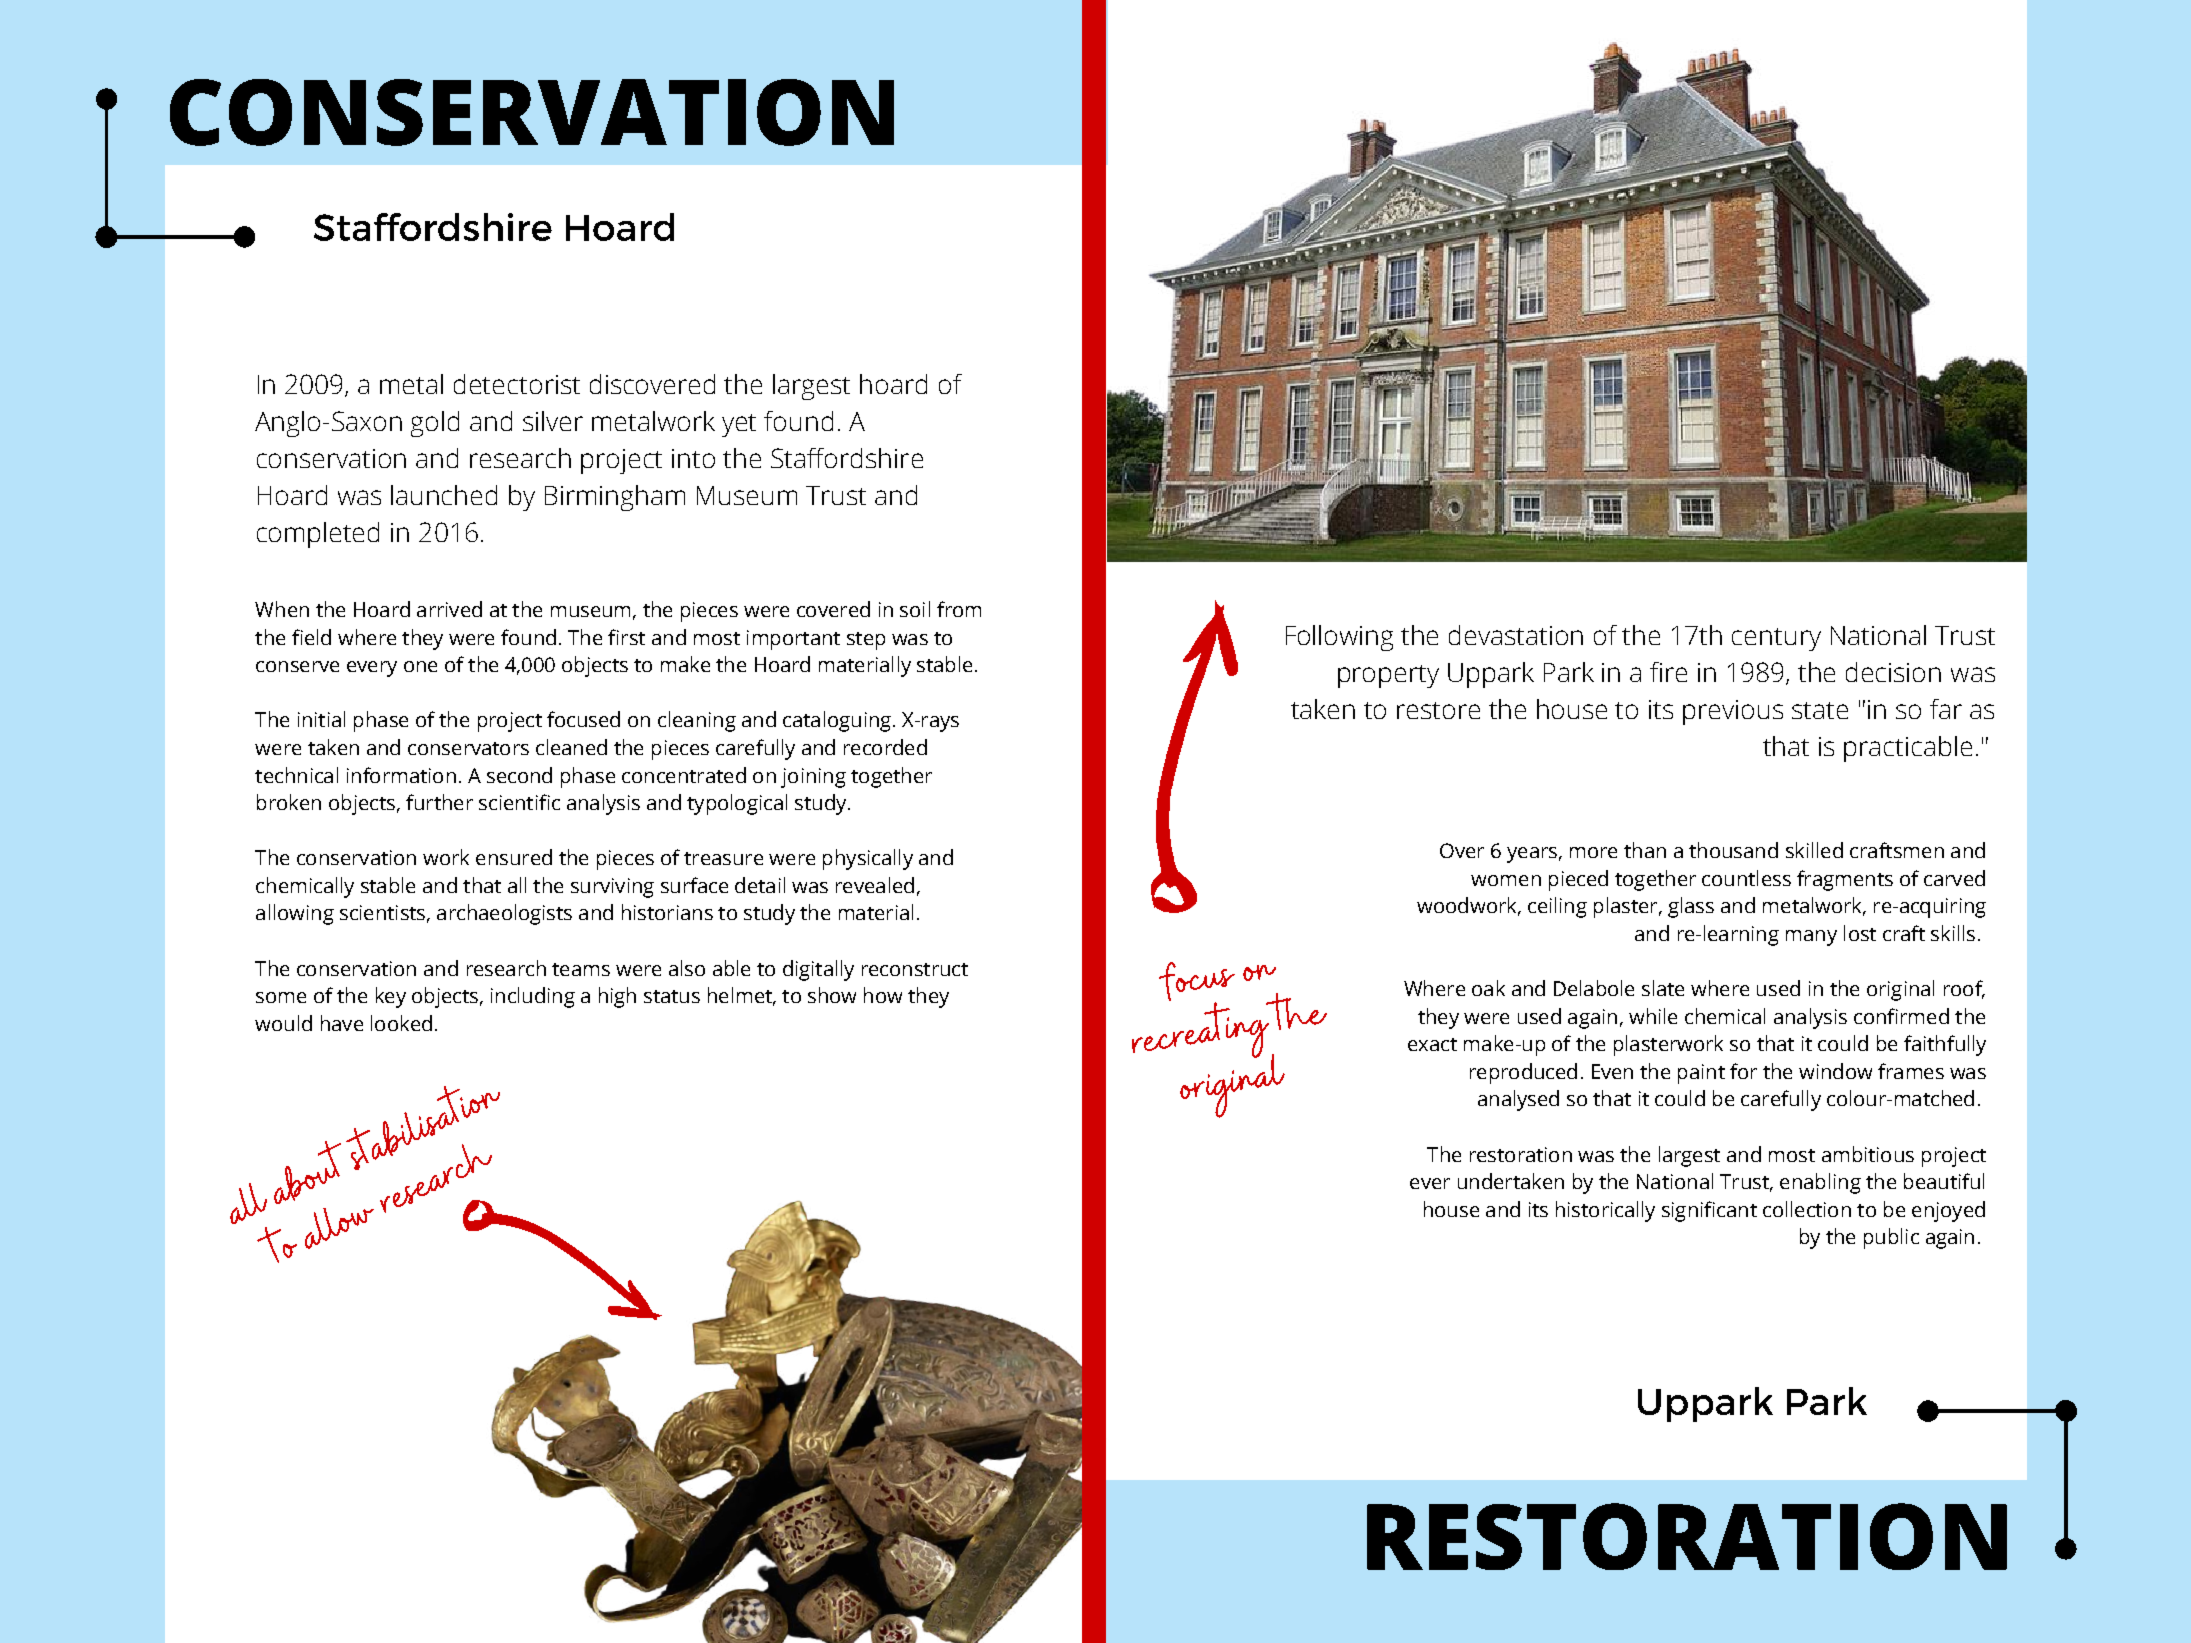 The height and width of the screenshot is (1643, 2191). Describe the element at coordinates (435, 424) in the screenshot. I see `gold` at that location.
